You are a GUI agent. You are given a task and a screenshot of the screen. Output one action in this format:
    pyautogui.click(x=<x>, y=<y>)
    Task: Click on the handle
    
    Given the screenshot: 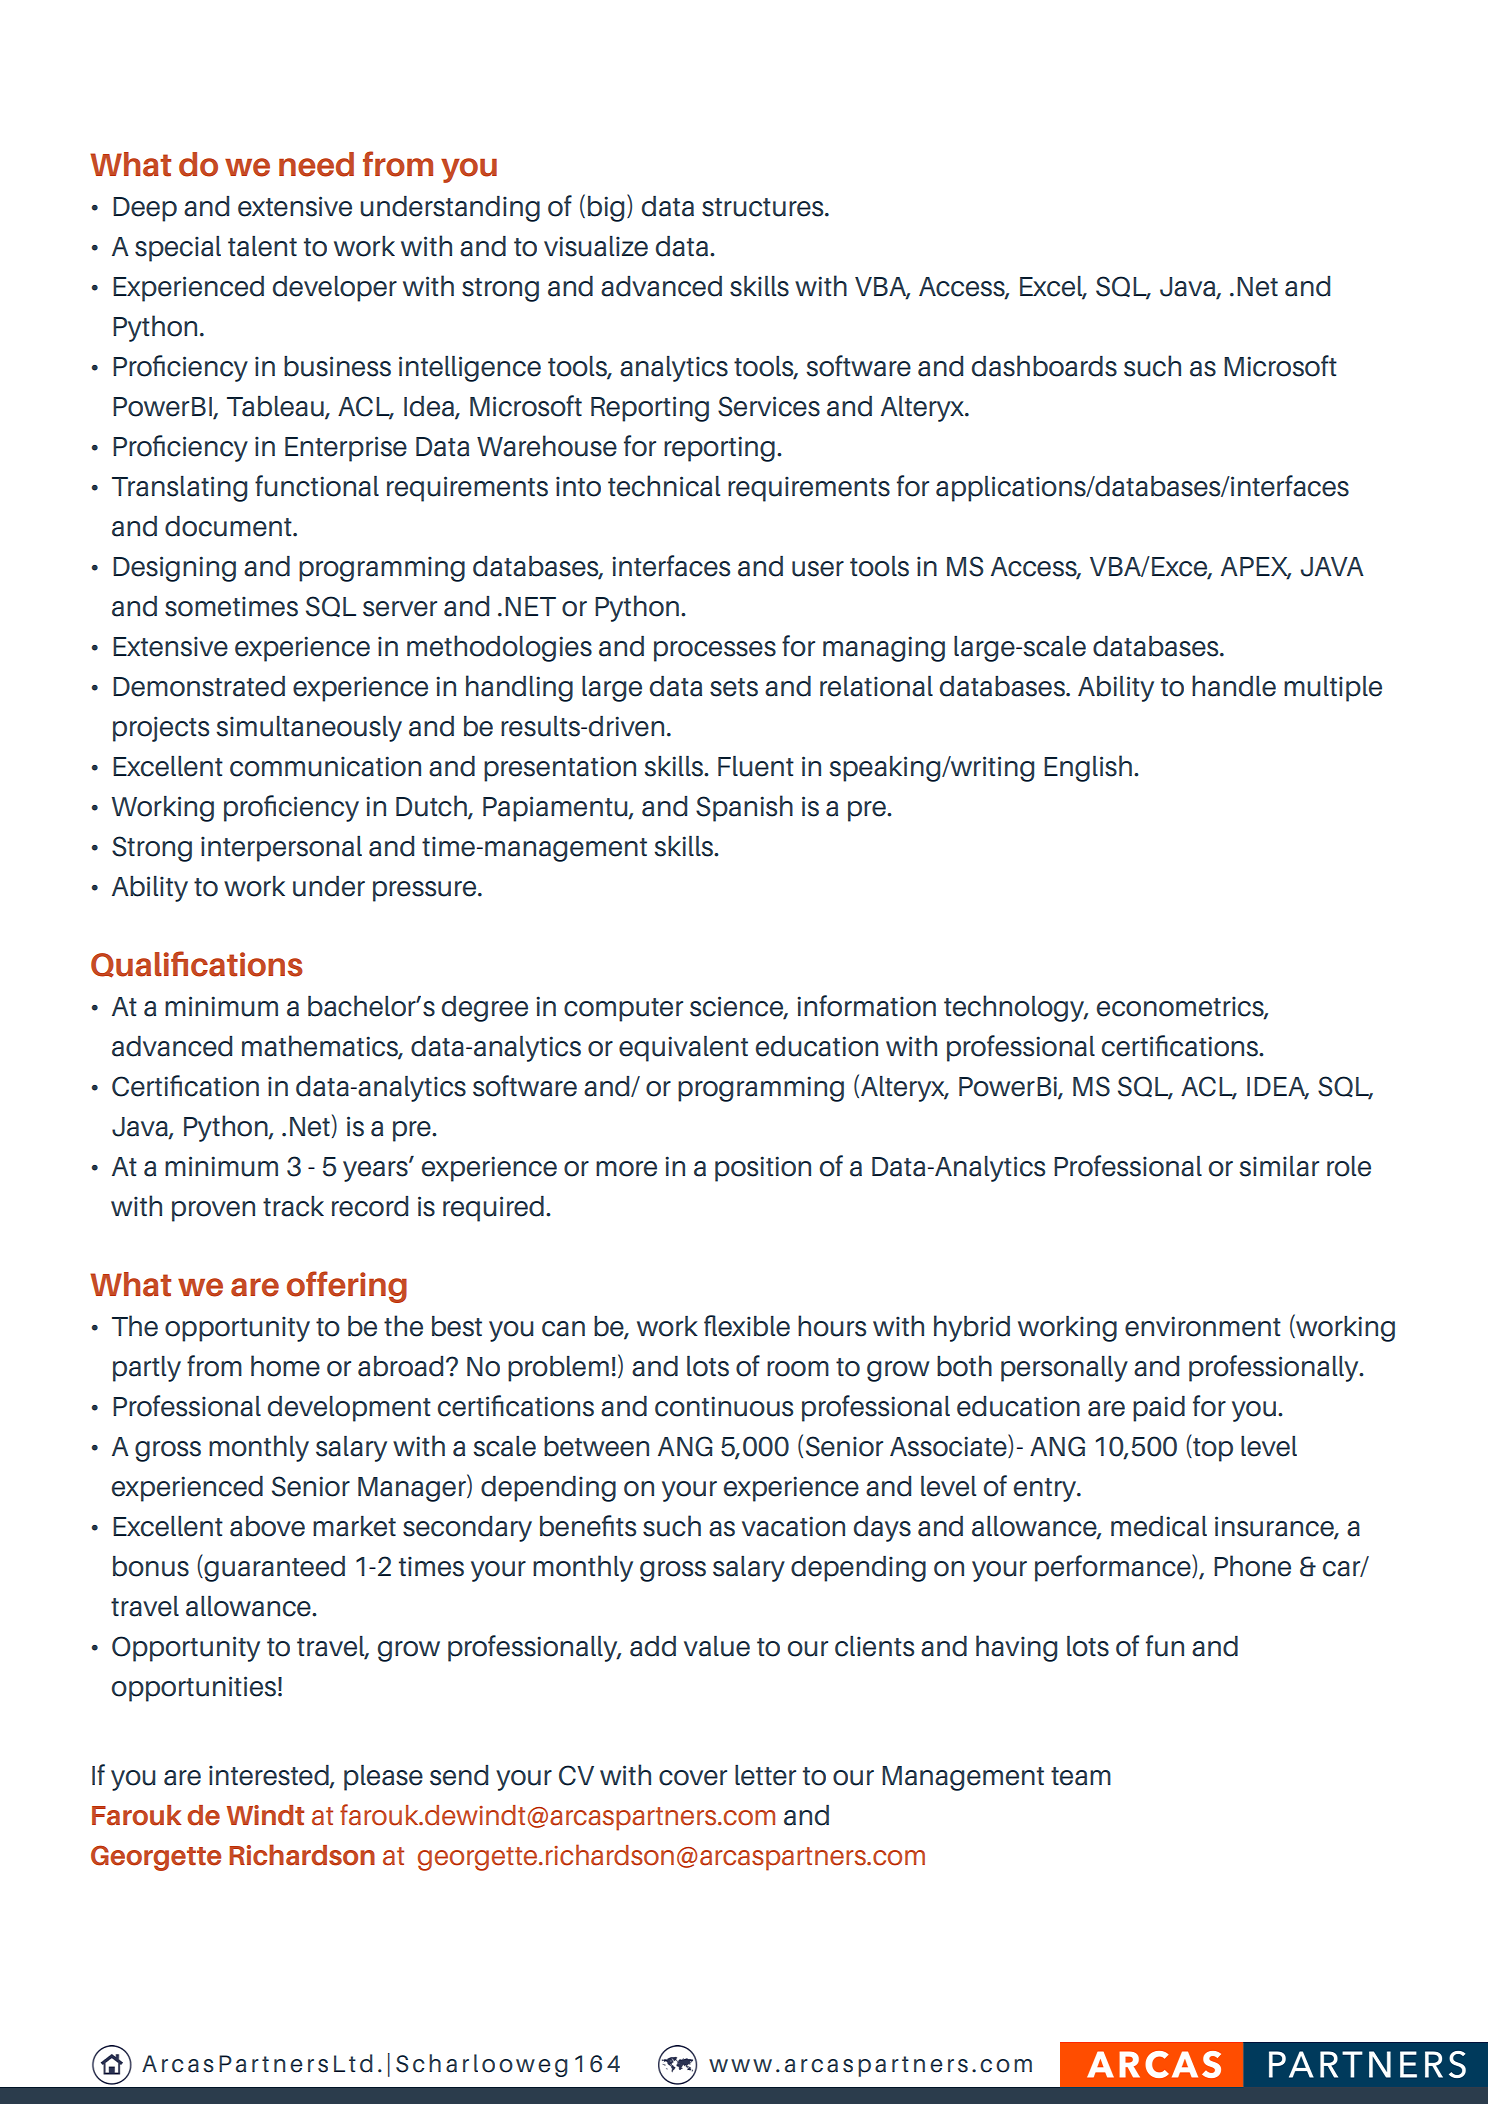 What is the action you would take?
    pyautogui.click(x=1234, y=686)
